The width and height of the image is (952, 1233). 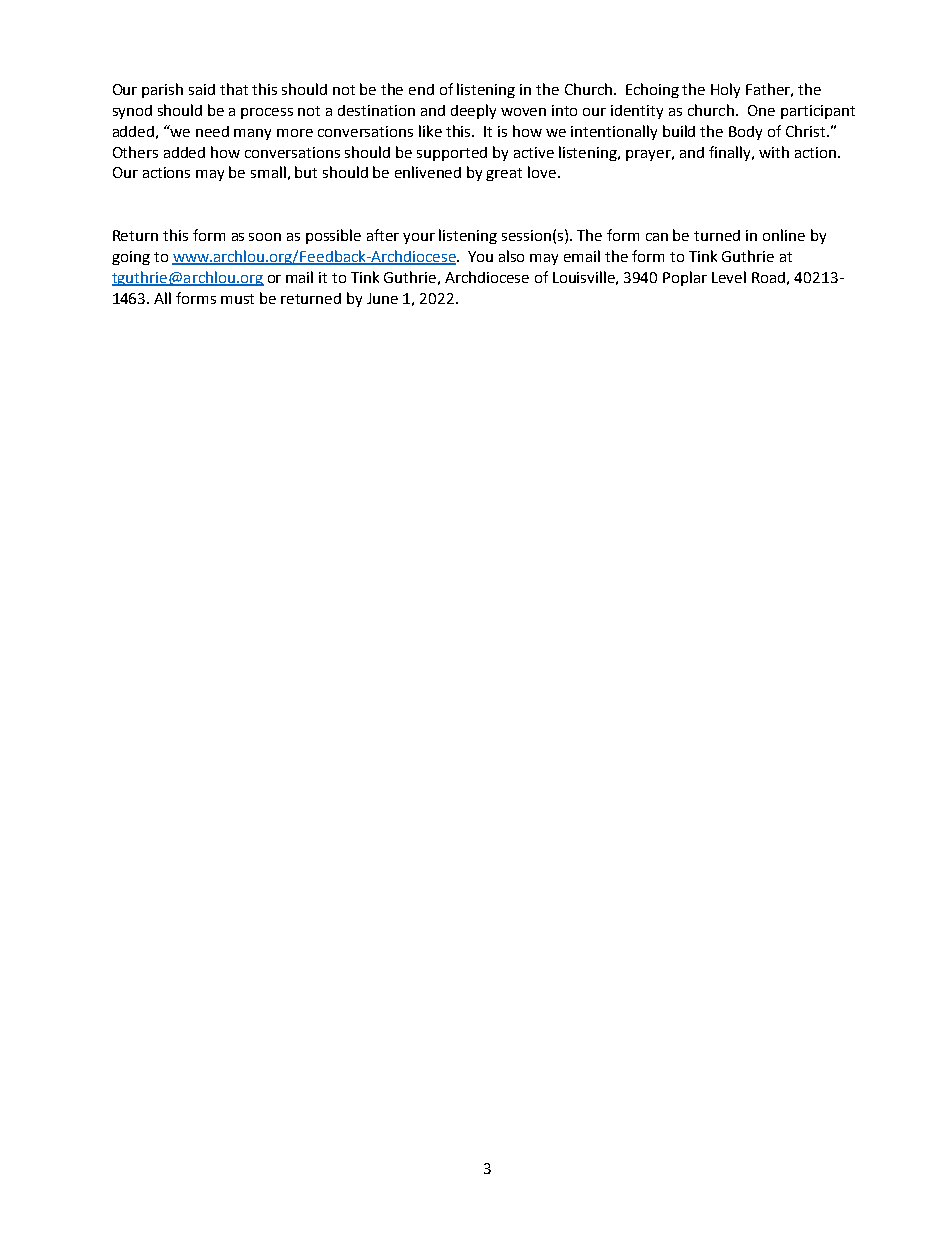 What do you see at coordinates (237, 299) in the image?
I see `must` at bounding box center [237, 299].
